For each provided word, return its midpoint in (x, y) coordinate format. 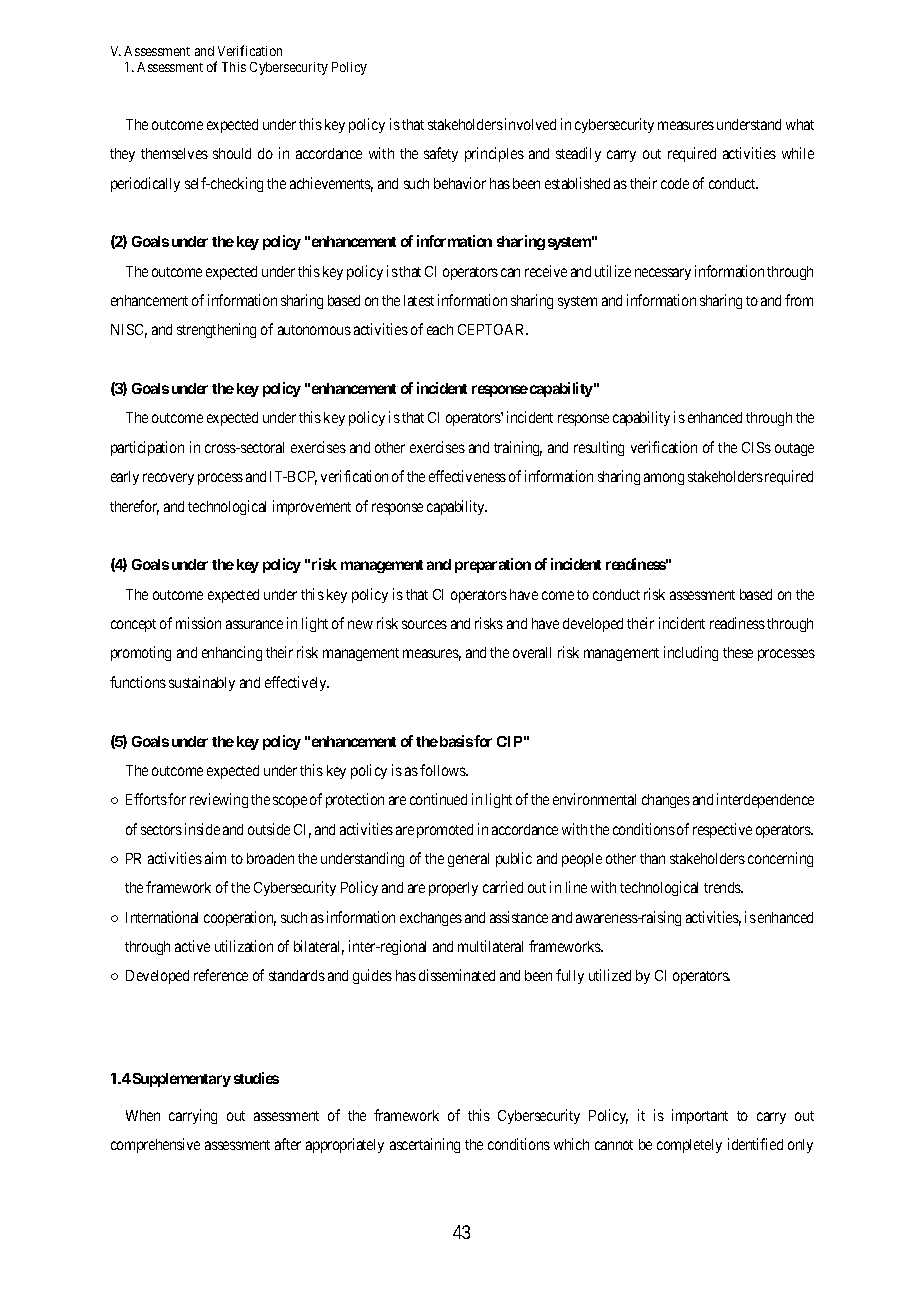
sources (424, 624)
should (232, 153)
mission (198, 623)
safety (441, 154)
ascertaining (425, 1145)
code (675, 183)
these (738, 652)
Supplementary (182, 1080)
